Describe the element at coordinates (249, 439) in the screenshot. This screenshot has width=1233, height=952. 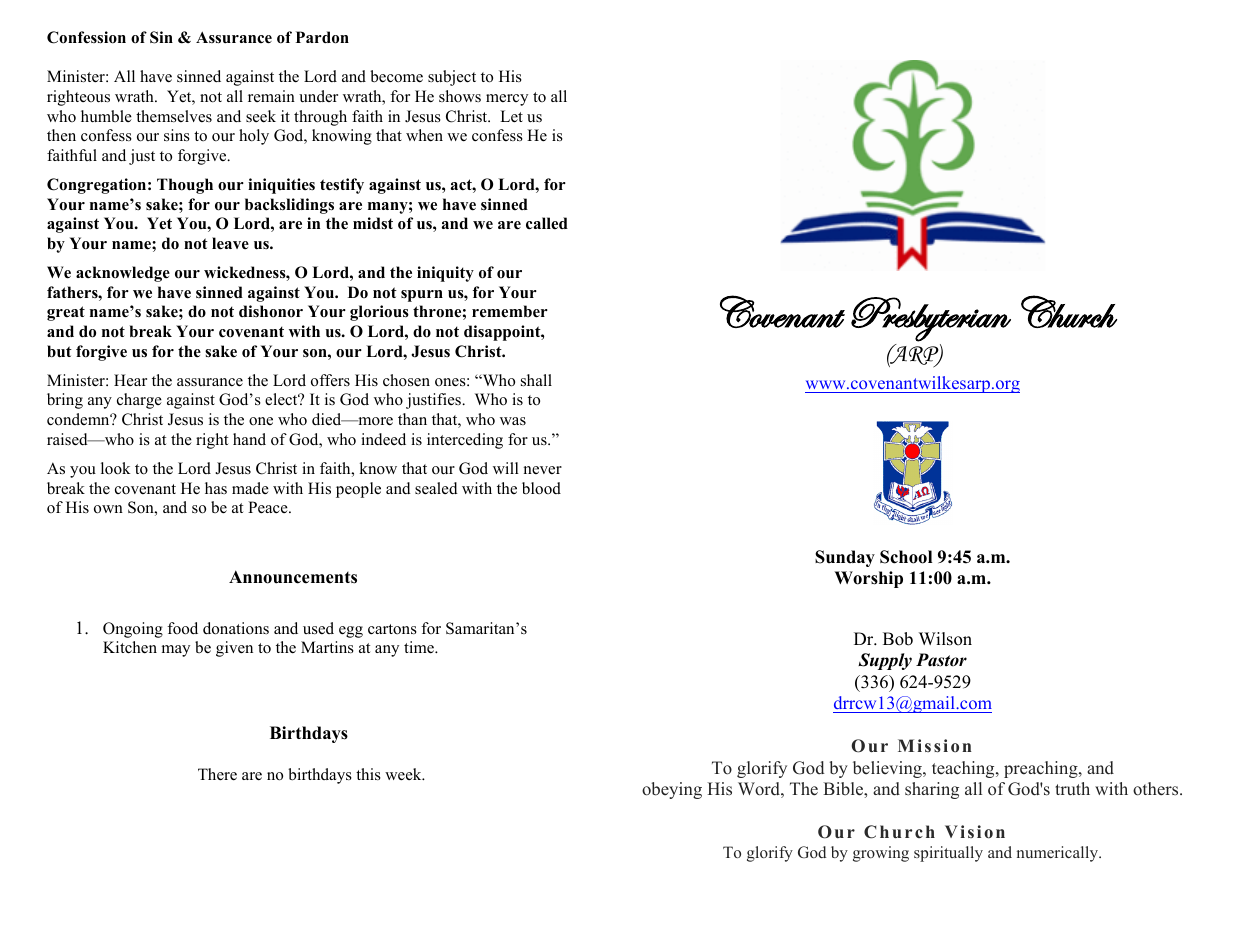
I see `hand` at that location.
